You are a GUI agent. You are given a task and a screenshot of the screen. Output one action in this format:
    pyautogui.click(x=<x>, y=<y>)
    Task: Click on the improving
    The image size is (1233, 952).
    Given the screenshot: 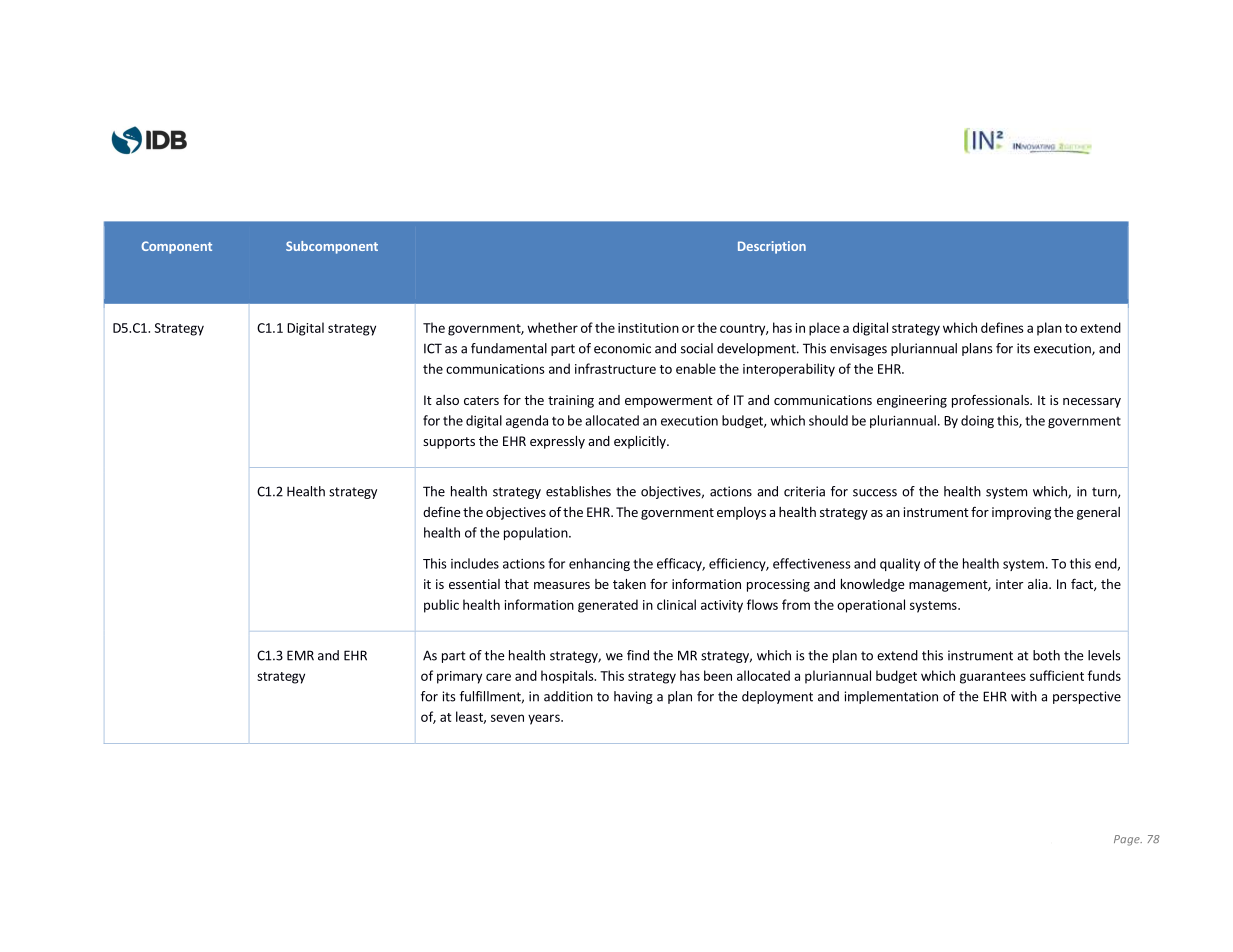 What is the action you would take?
    pyautogui.click(x=1021, y=513)
